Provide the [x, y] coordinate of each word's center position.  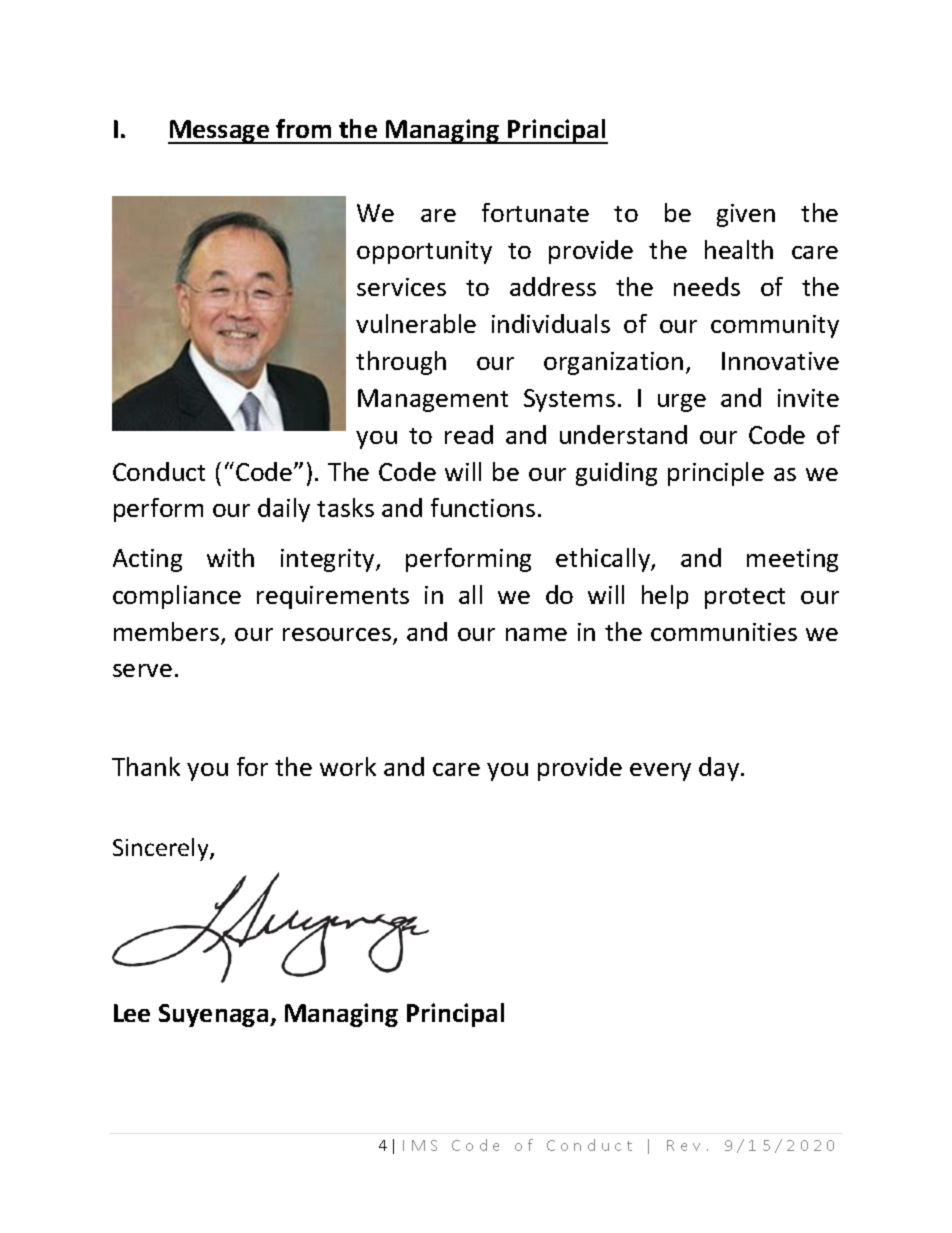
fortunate [535, 212]
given [746, 215]
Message [220, 132]
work [348, 766]
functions [483, 507]
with [230, 557]
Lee [132, 1013]
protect [745, 598]
